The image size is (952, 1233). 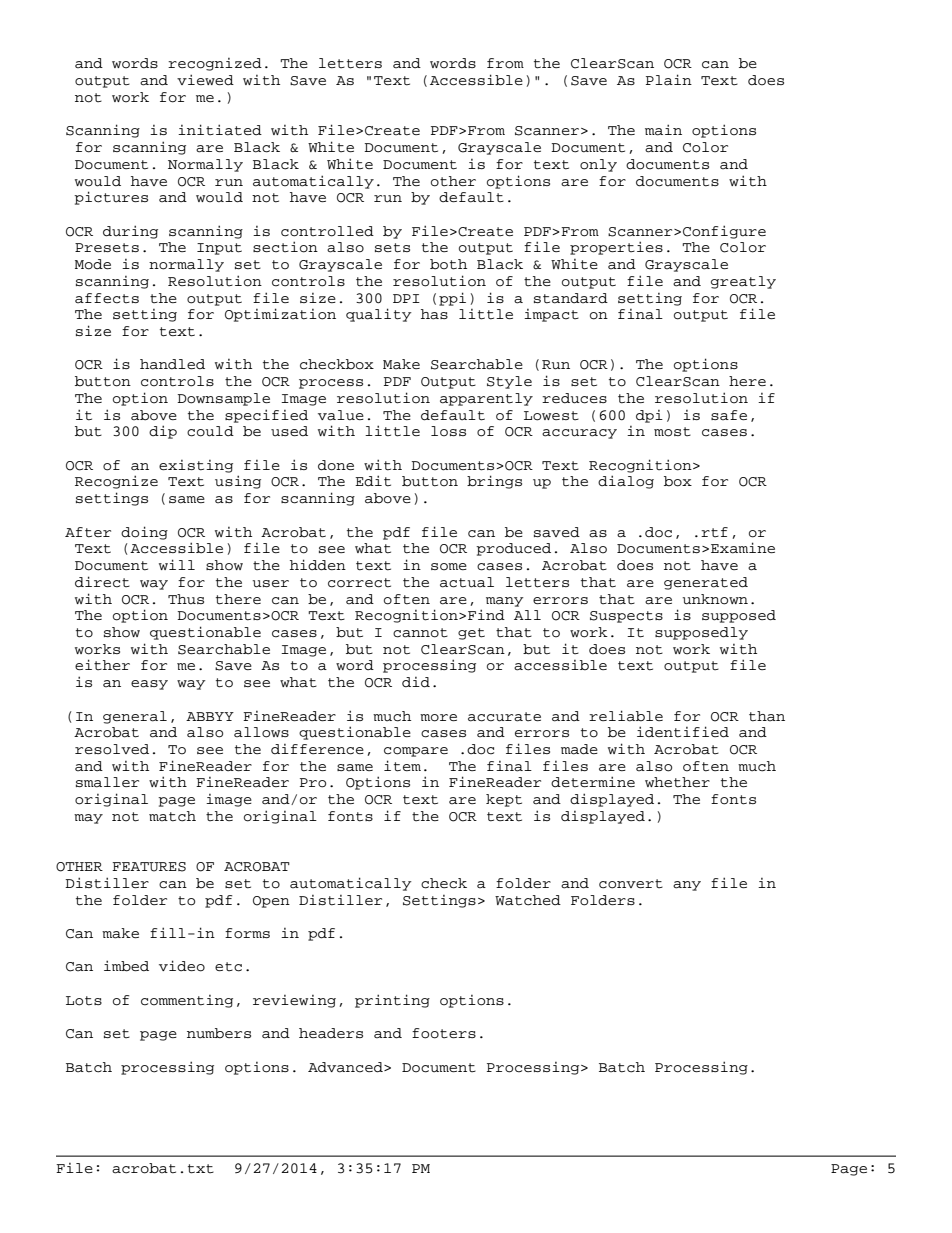 What do you see at coordinates (149, 685) in the page?
I see `easy` at bounding box center [149, 685].
